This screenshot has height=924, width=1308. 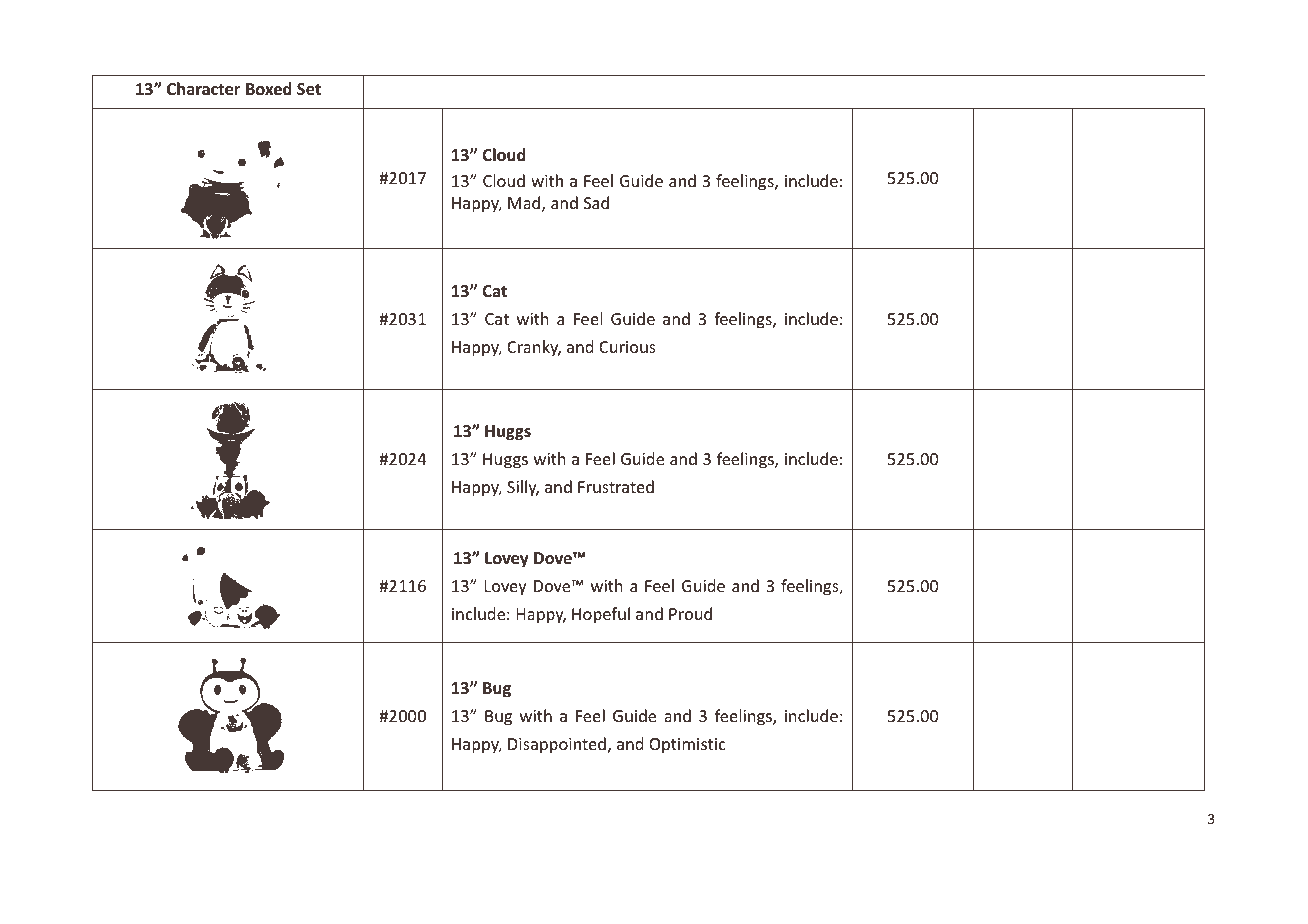 What do you see at coordinates (616, 486) in the screenshot?
I see `Frustrated` at bounding box center [616, 486].
